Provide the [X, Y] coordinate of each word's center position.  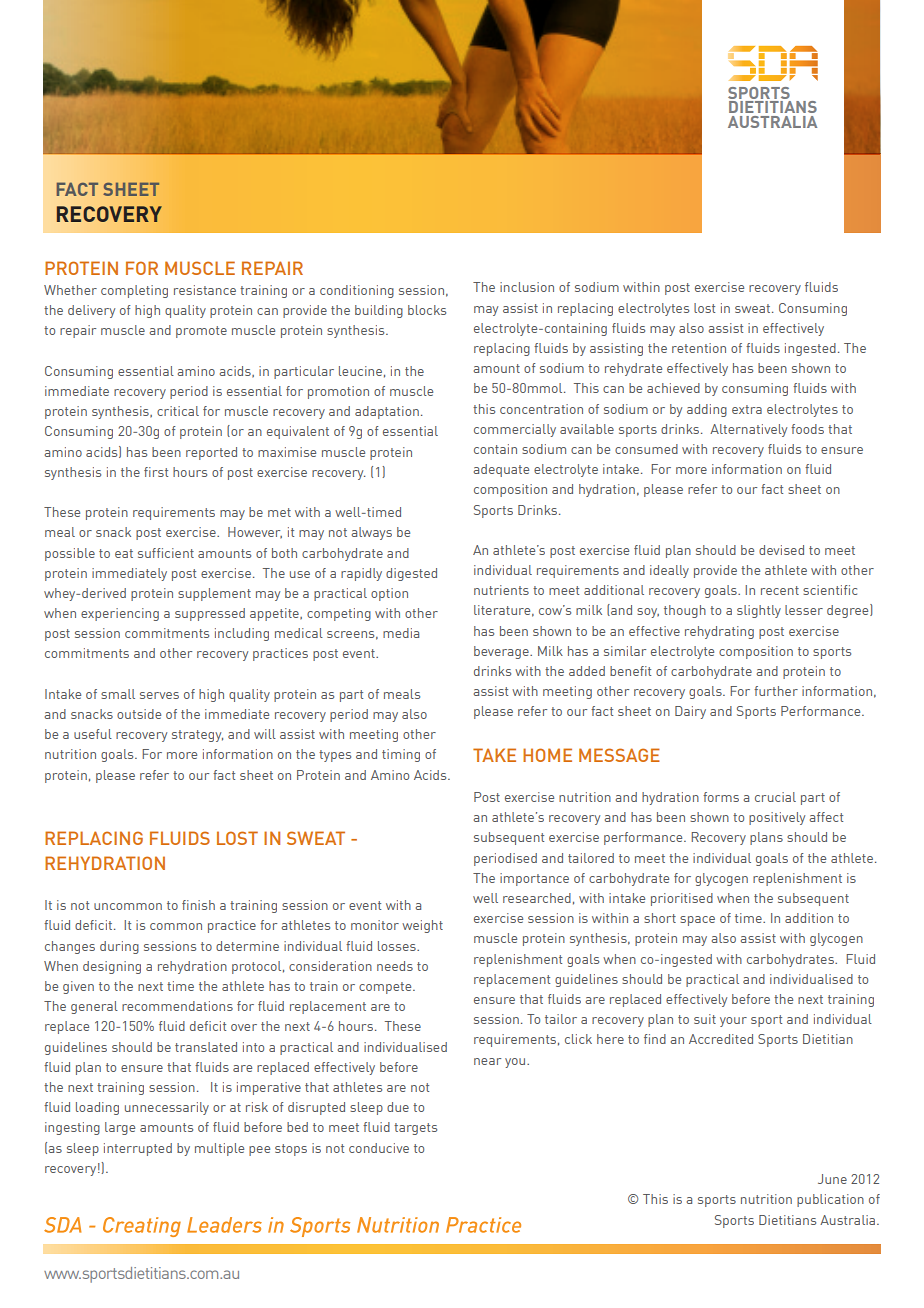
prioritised [682, 899]
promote [201, 332]
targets [415, 1129]
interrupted [138, 1149]
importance [534, 879]
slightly [759, 611]
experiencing [120, 614]
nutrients [501, 590]
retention [699, 348]
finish [198, 905]
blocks [427, 310]
